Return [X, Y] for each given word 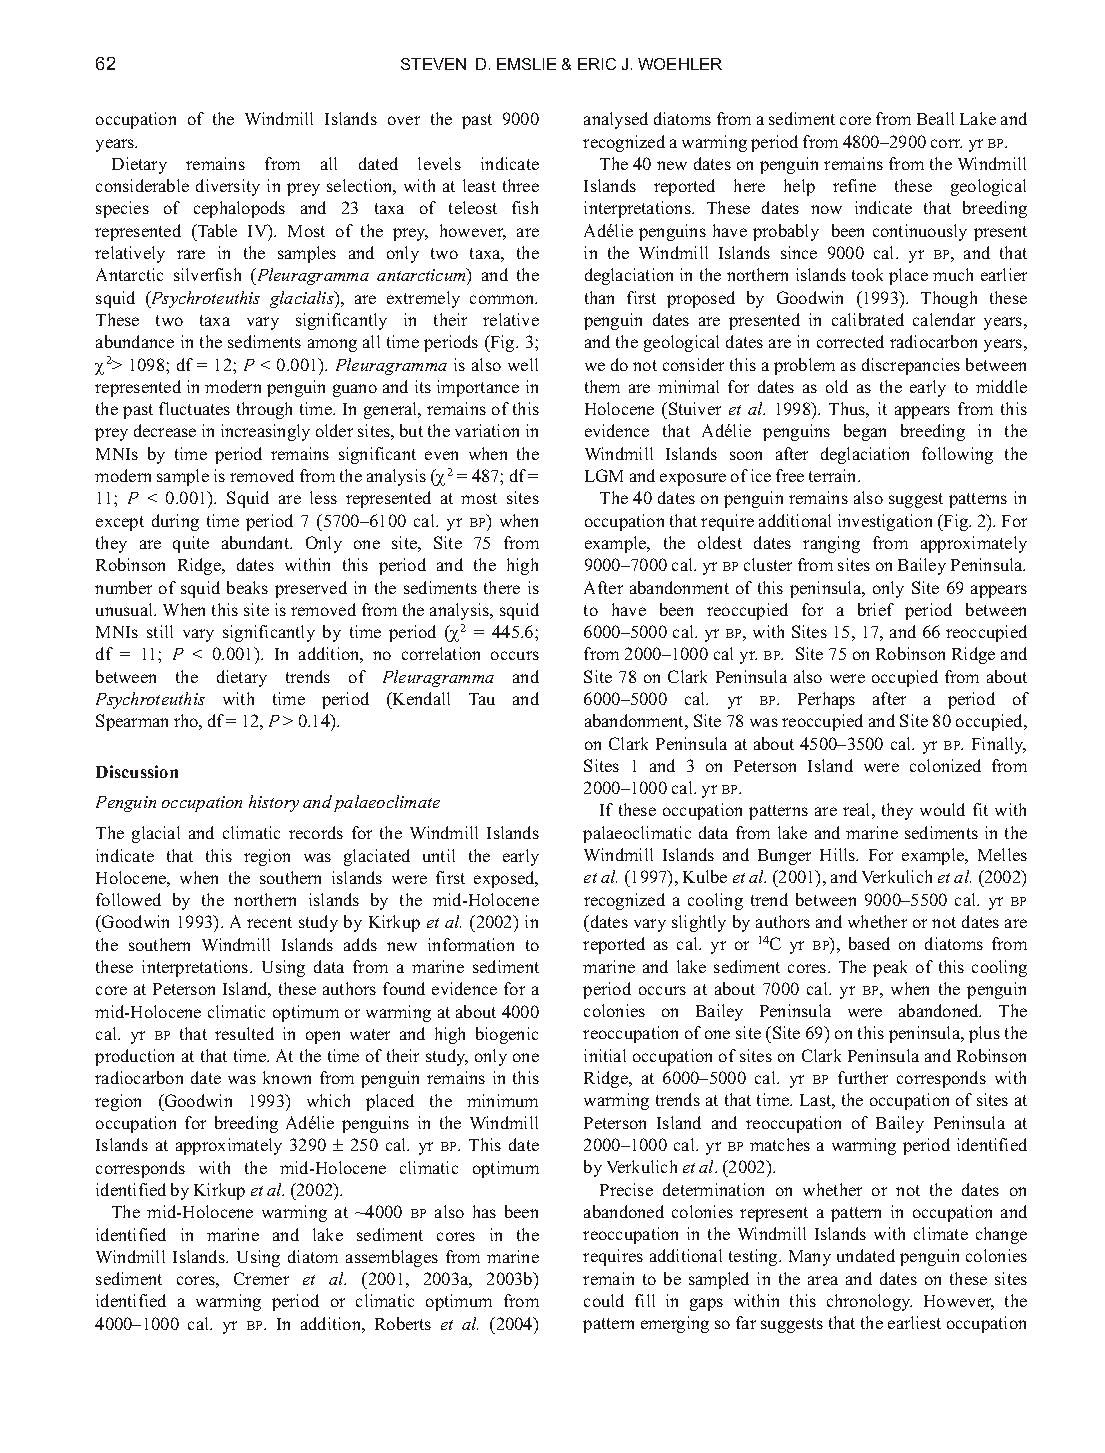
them [602, 386]
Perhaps [826, 700]
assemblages [392, 1258]
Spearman [132, 722]
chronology [869, 1302]
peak [890, 968]
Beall [935, 118]
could [604, 1300]
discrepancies [911, 366]
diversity [228, 187]
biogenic [507, 1035]
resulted [244, 1033]
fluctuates [194, 408]
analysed [616, 120]
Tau [482, 699]
